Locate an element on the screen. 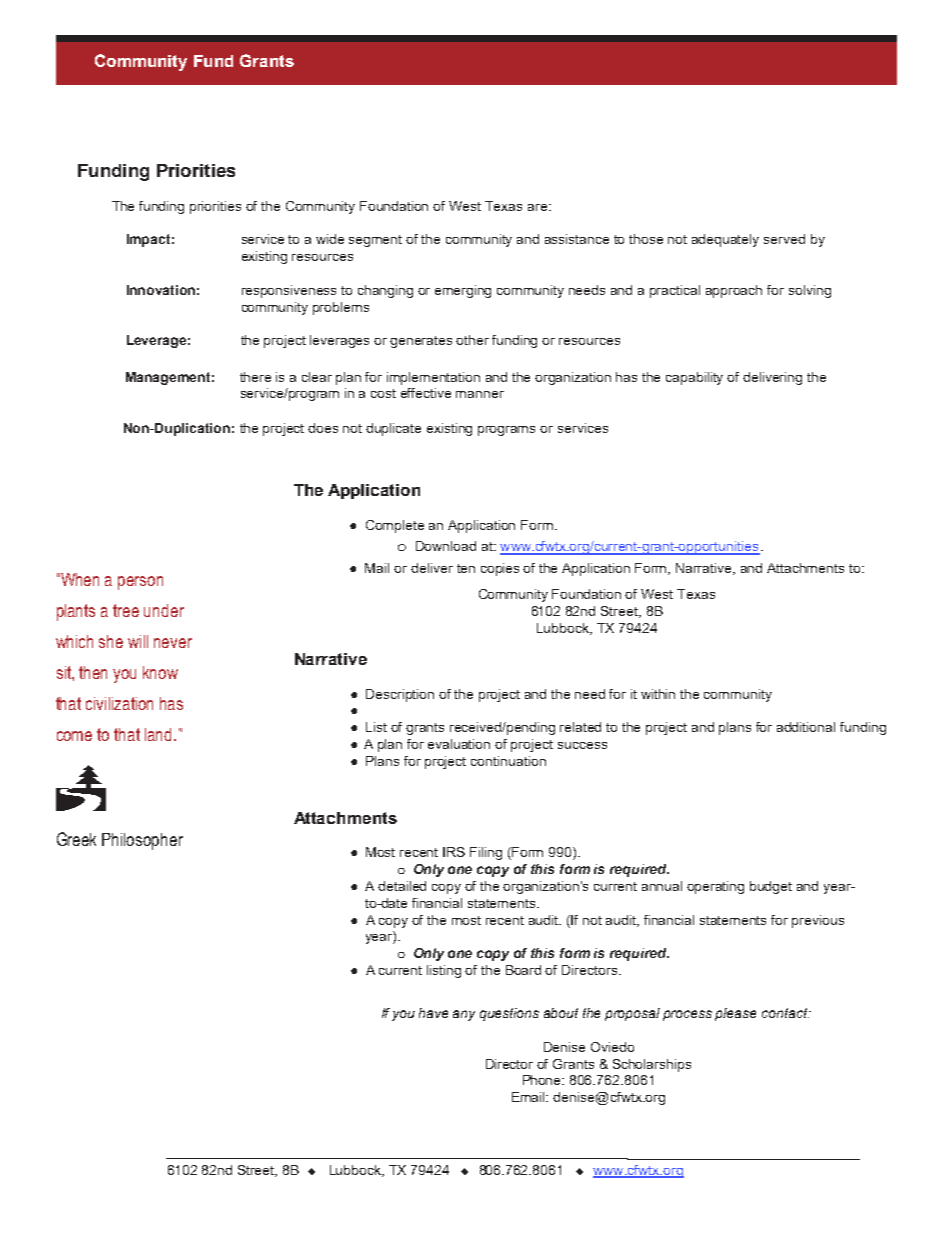 The image size is (952, 1233). responsiveness is located at coordinates (289, 291).
